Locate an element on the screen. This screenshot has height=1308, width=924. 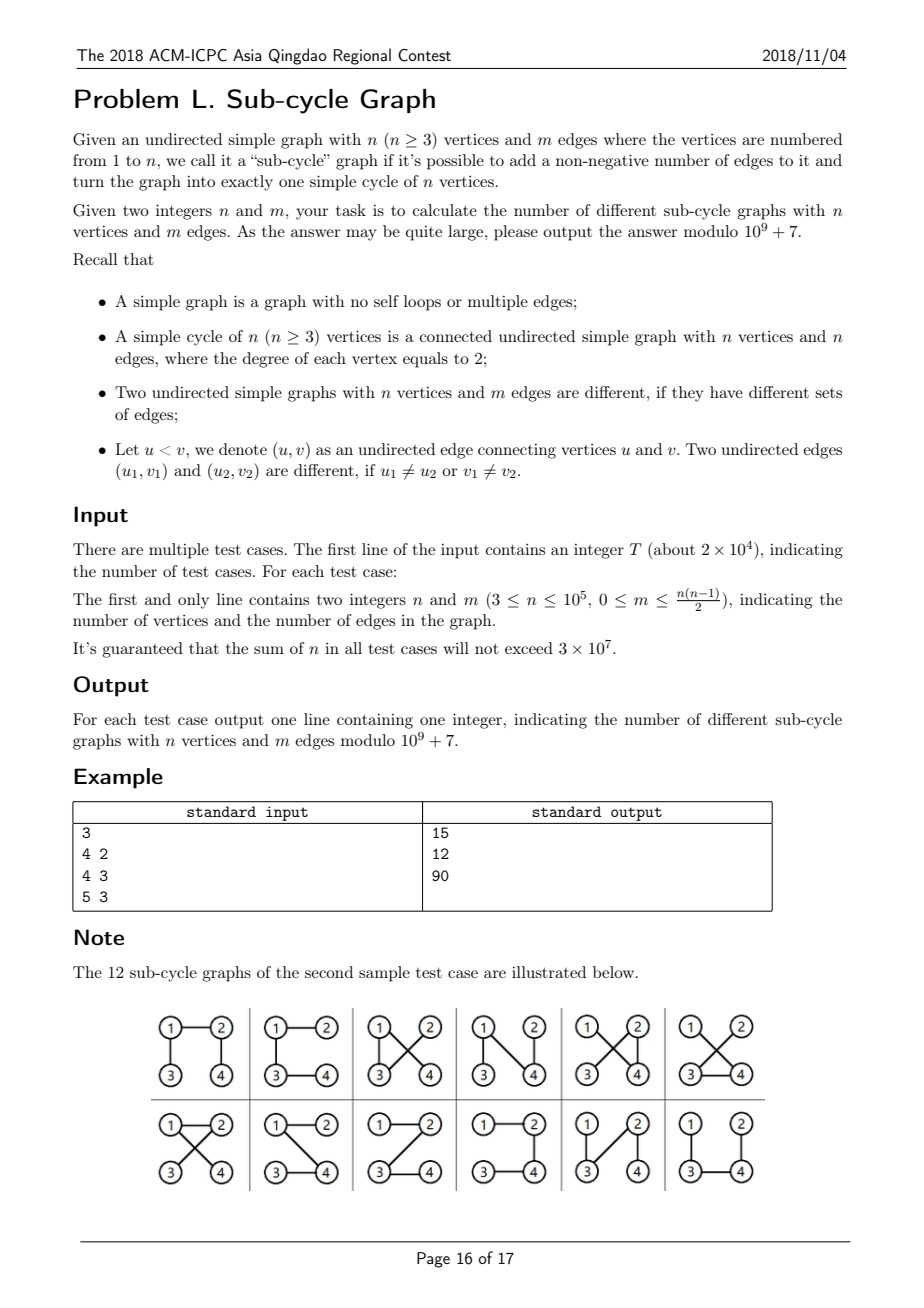
add is located at coordinates (523, 160).
